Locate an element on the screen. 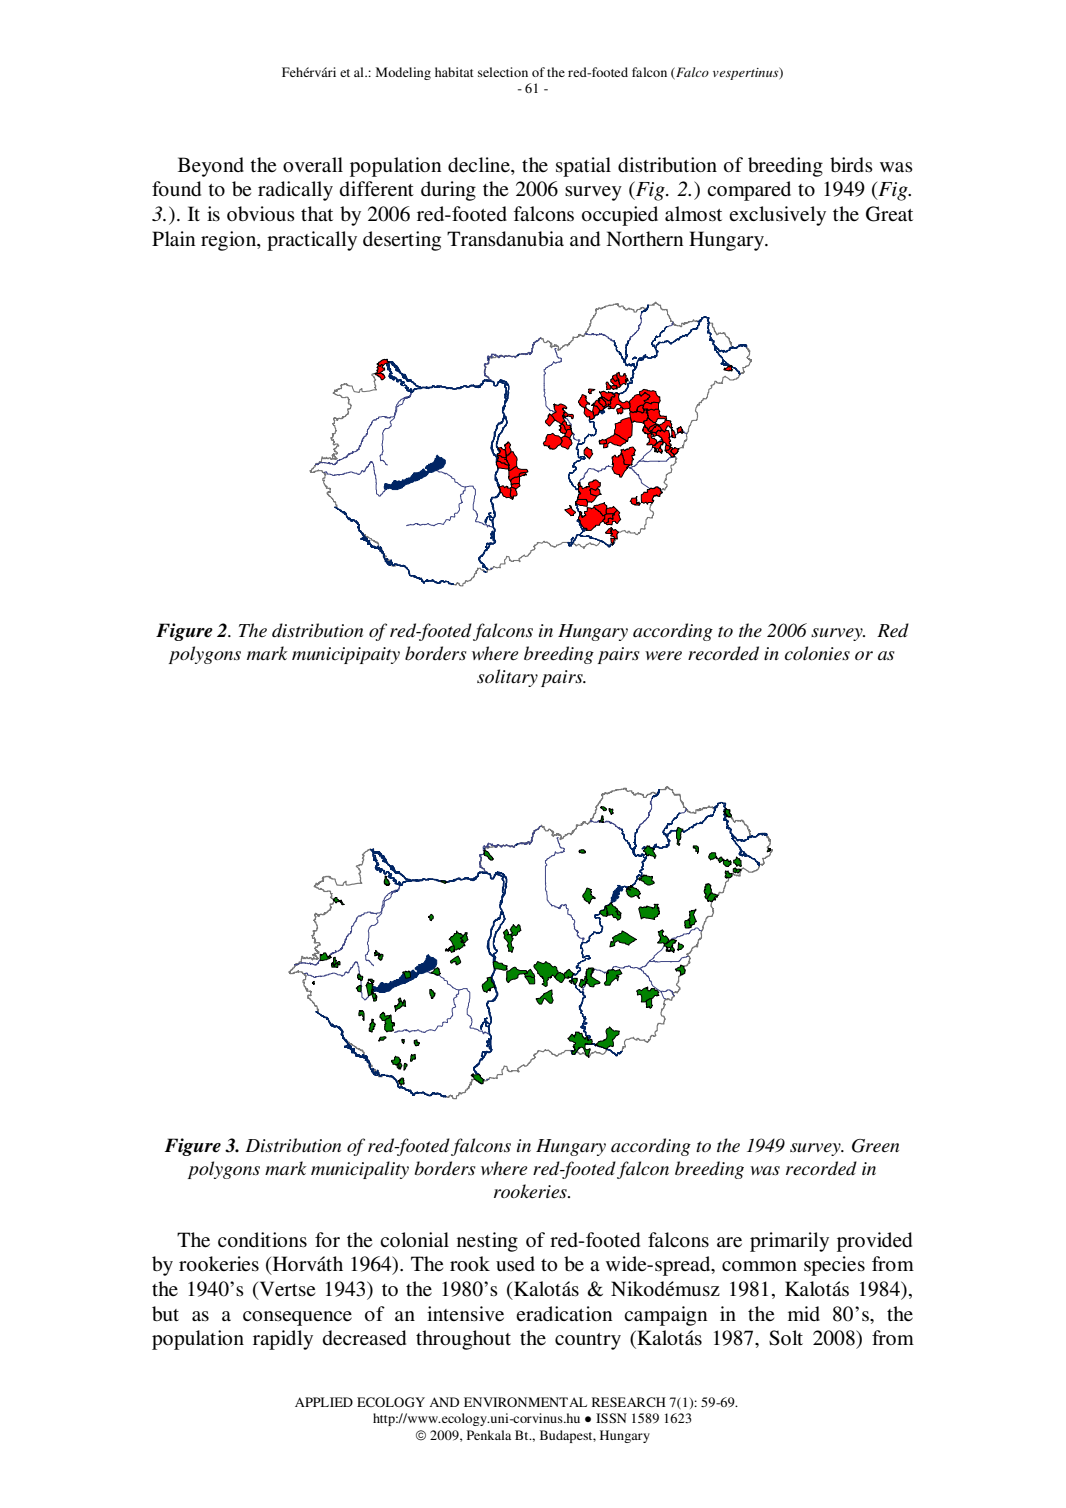  nesting is located at coordinates (487, 1242).
